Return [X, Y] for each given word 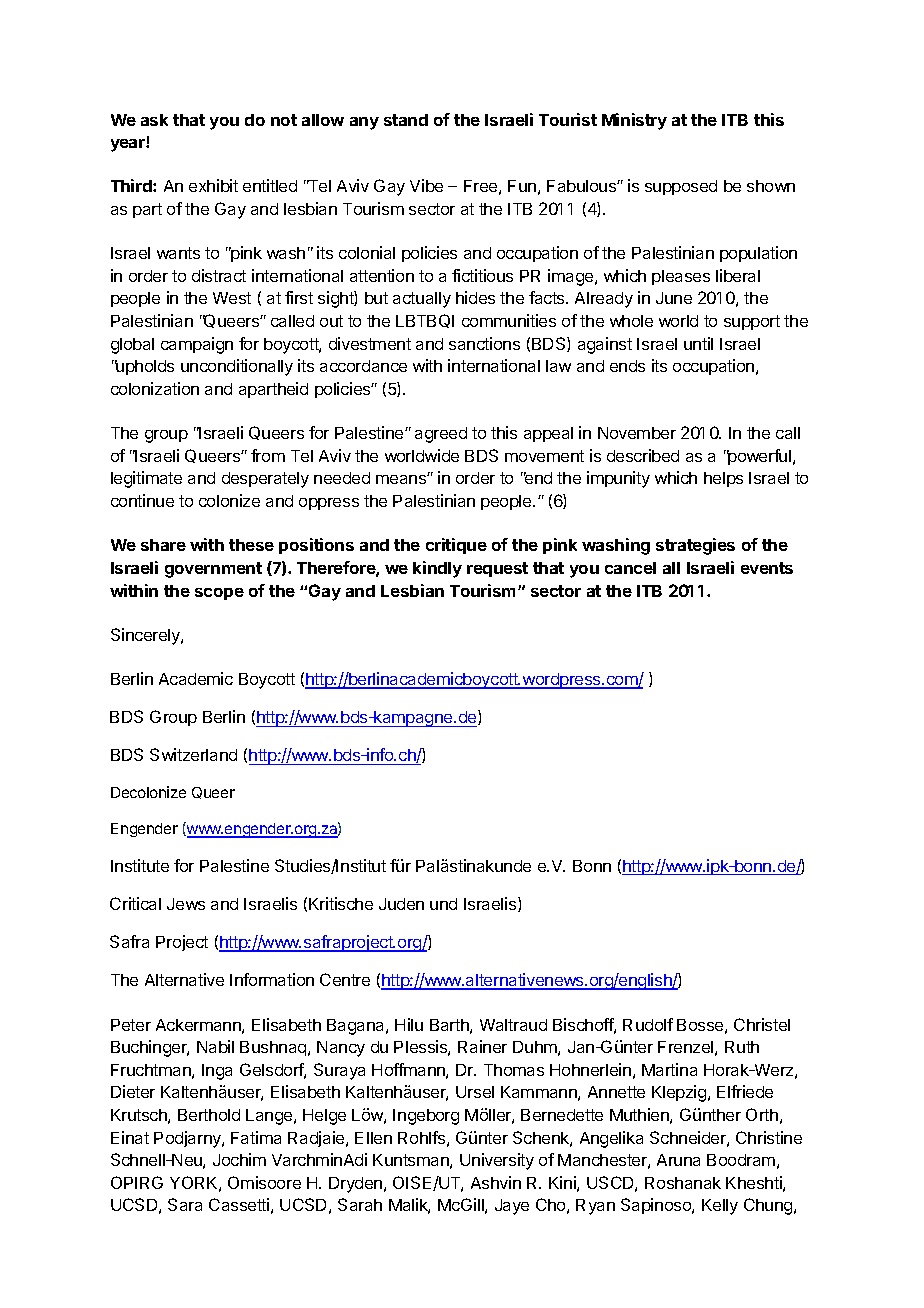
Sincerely [146, 636]
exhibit [213, 185]
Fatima [256, 1137]
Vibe [426, 185]
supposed [681, 187]
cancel [630, 568]
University [497, 1161]
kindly [437, 569]
